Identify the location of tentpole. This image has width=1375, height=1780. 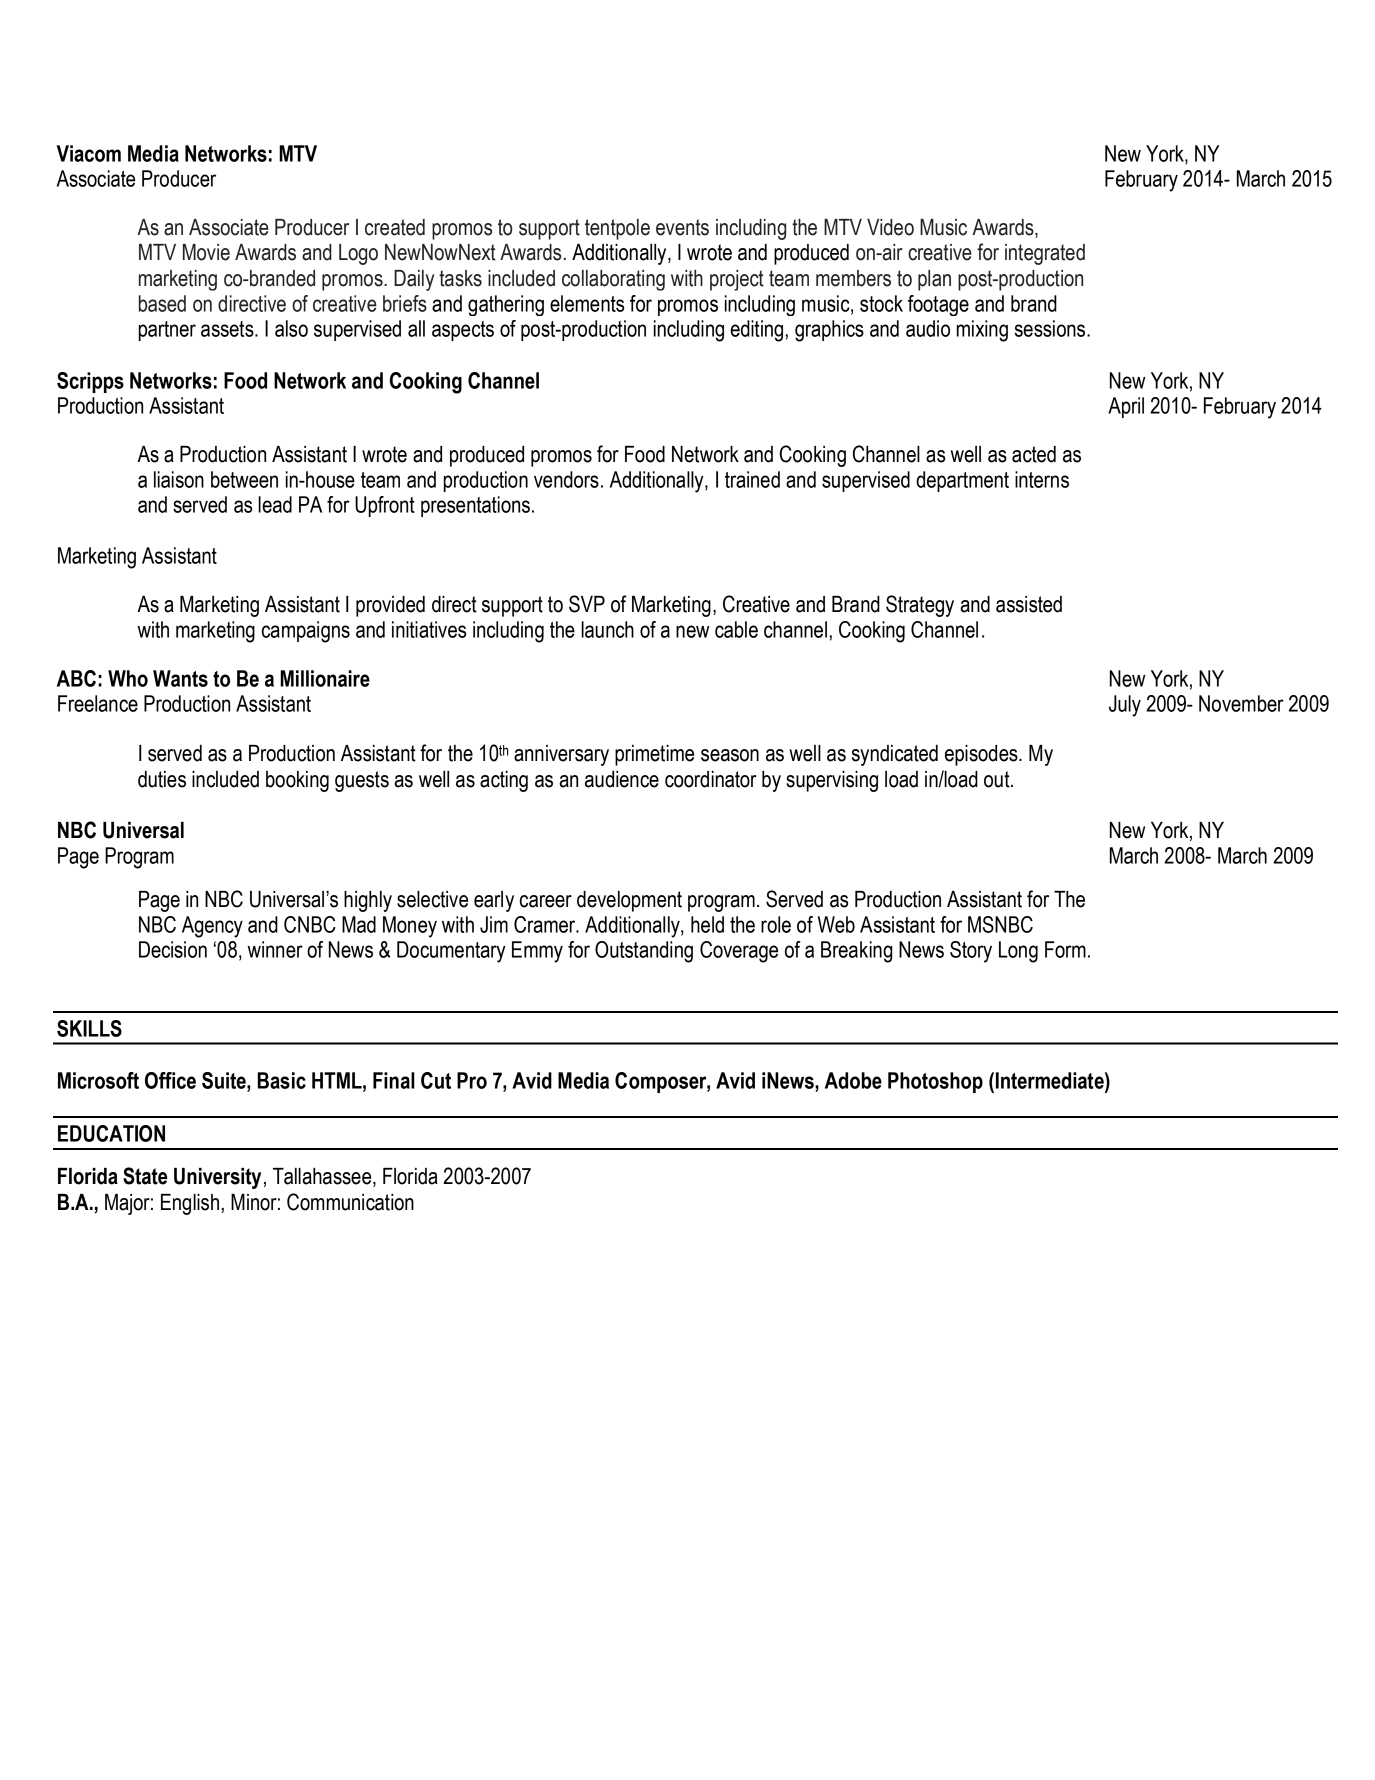
(617, 229).
